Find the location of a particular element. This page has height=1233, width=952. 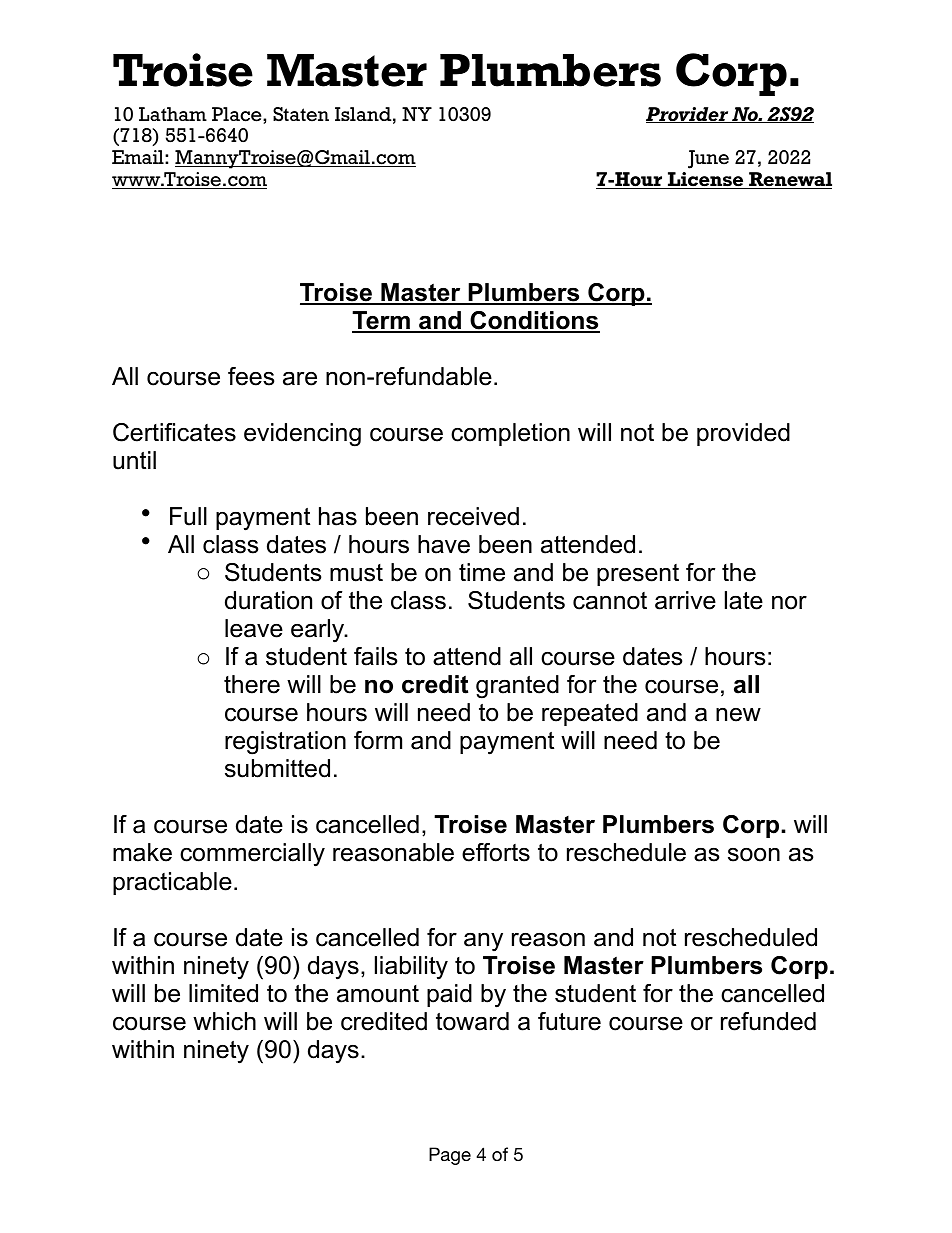

time is located at coordinates (482, 572).
